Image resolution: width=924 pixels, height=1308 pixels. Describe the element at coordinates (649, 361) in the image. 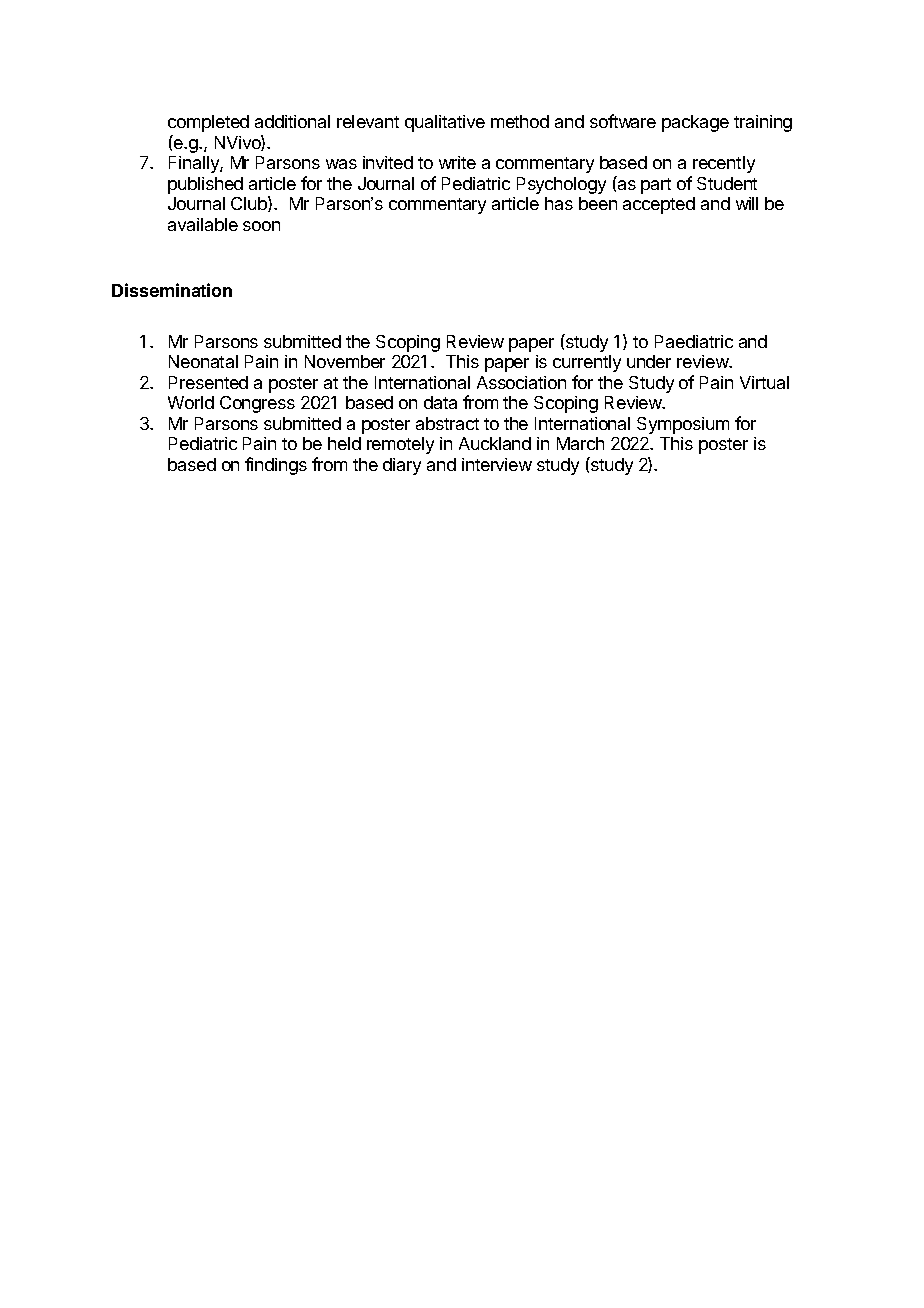

I see `under` at that location.
